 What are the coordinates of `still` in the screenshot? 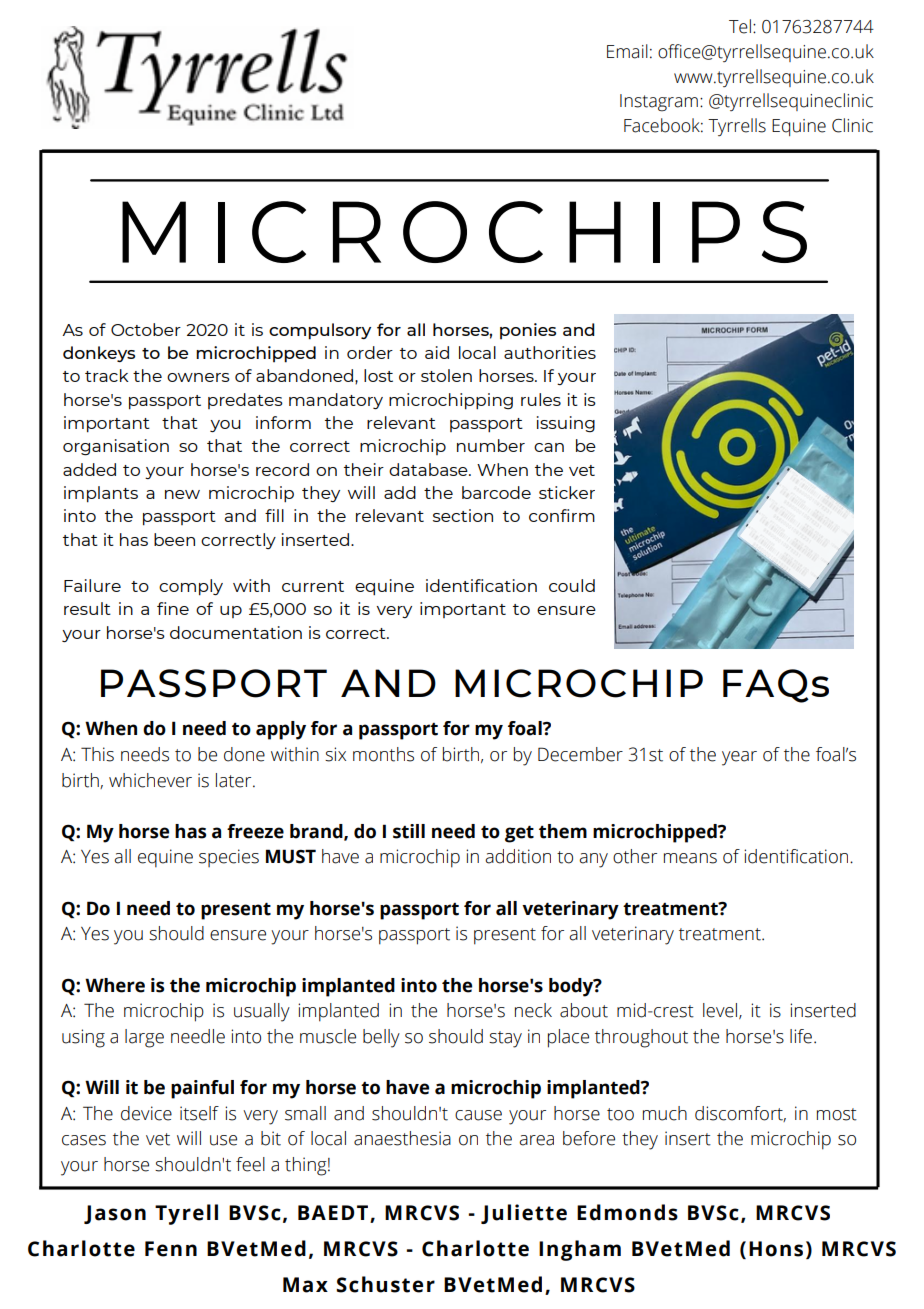 It's located at (409, 831).
